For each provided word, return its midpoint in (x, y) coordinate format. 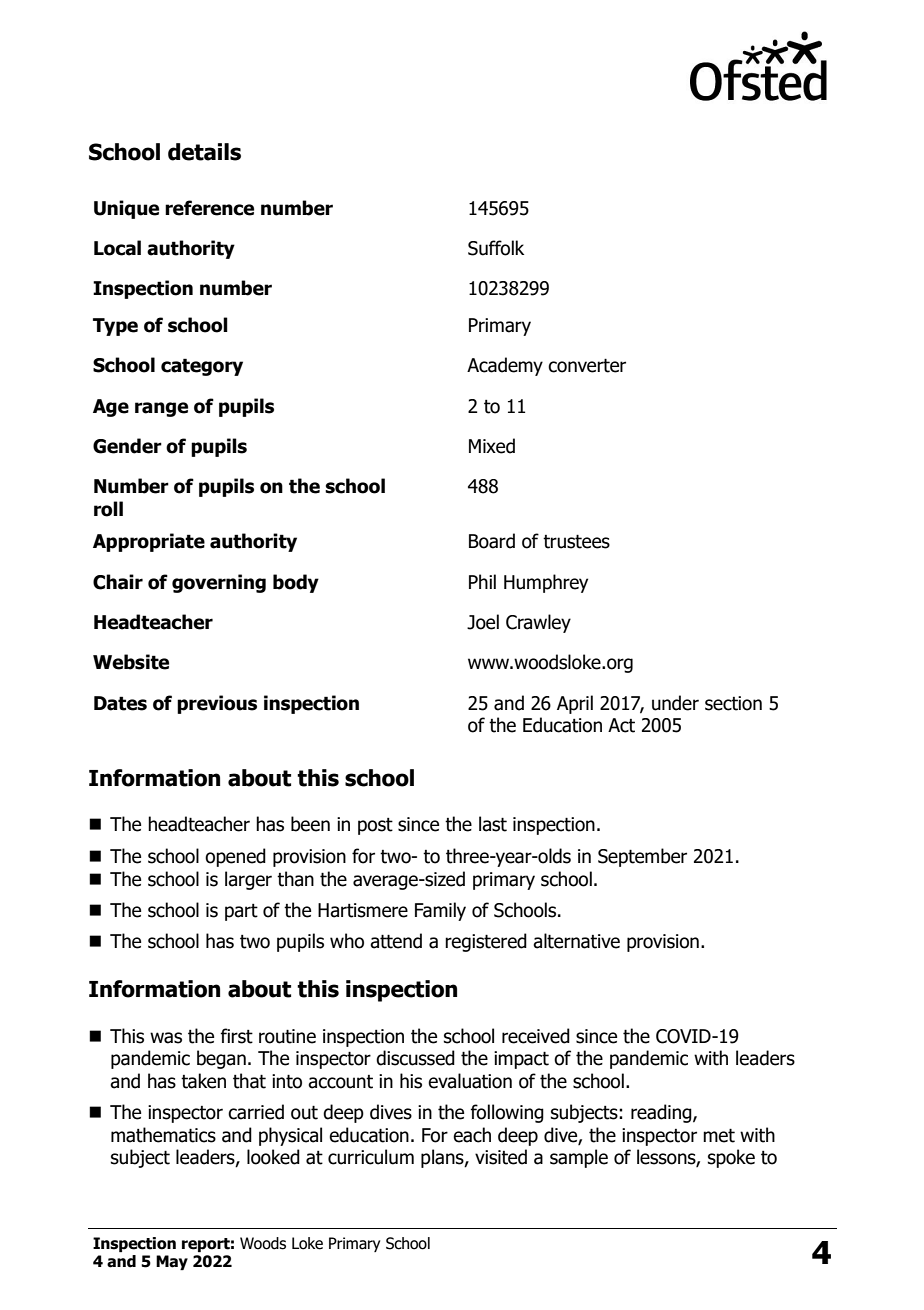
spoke (731, 1158)
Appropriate (149, 542)
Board (492, 541)
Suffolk (496, 248)
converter (587, 365)
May (172, 1262)
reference (209, 208)
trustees (576, 541)
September (642, 857)
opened (235, 857)
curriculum (371, 1157)
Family (440, 911)
